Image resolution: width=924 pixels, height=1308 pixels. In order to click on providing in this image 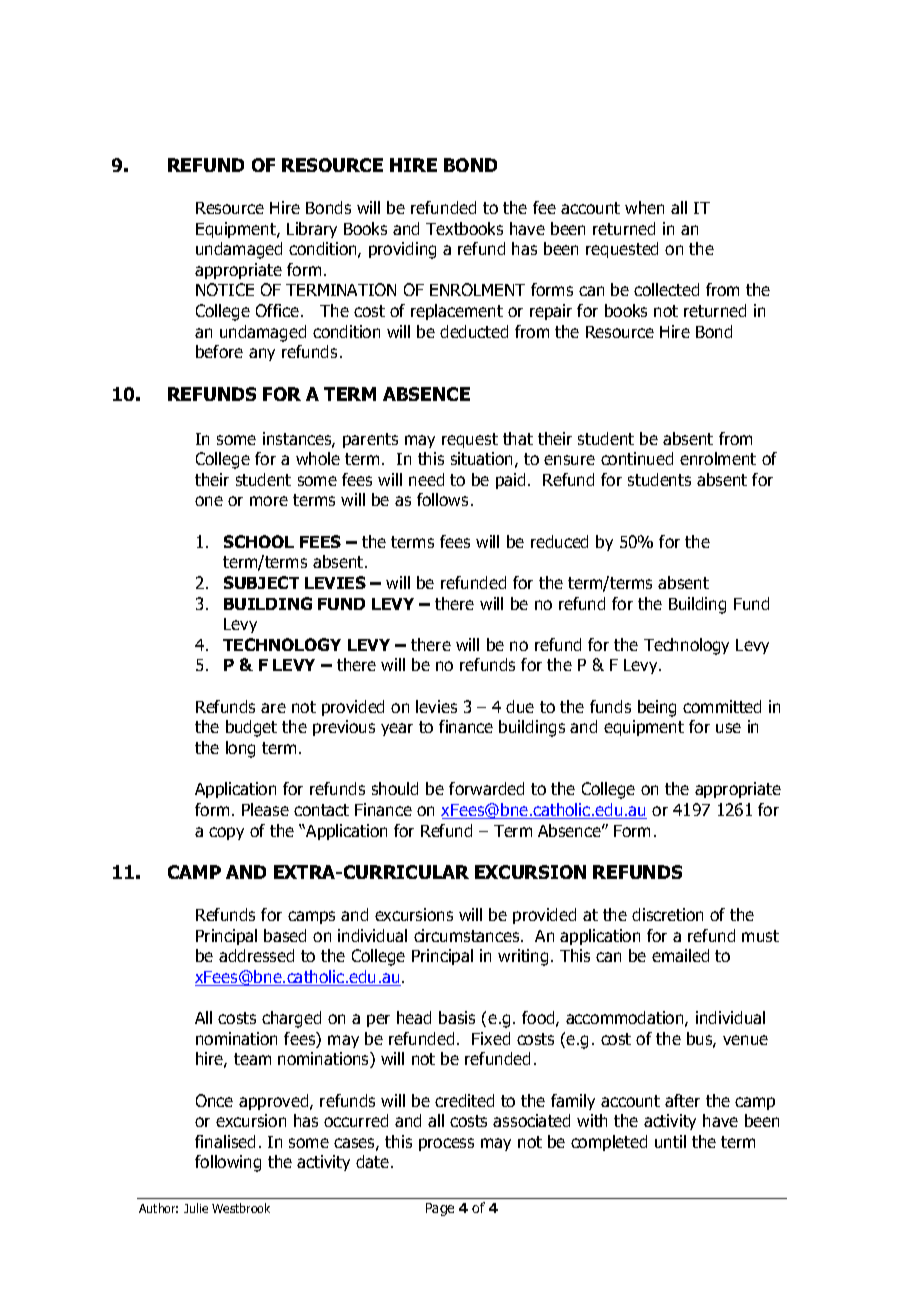, I will do `click(402, 250)`.
